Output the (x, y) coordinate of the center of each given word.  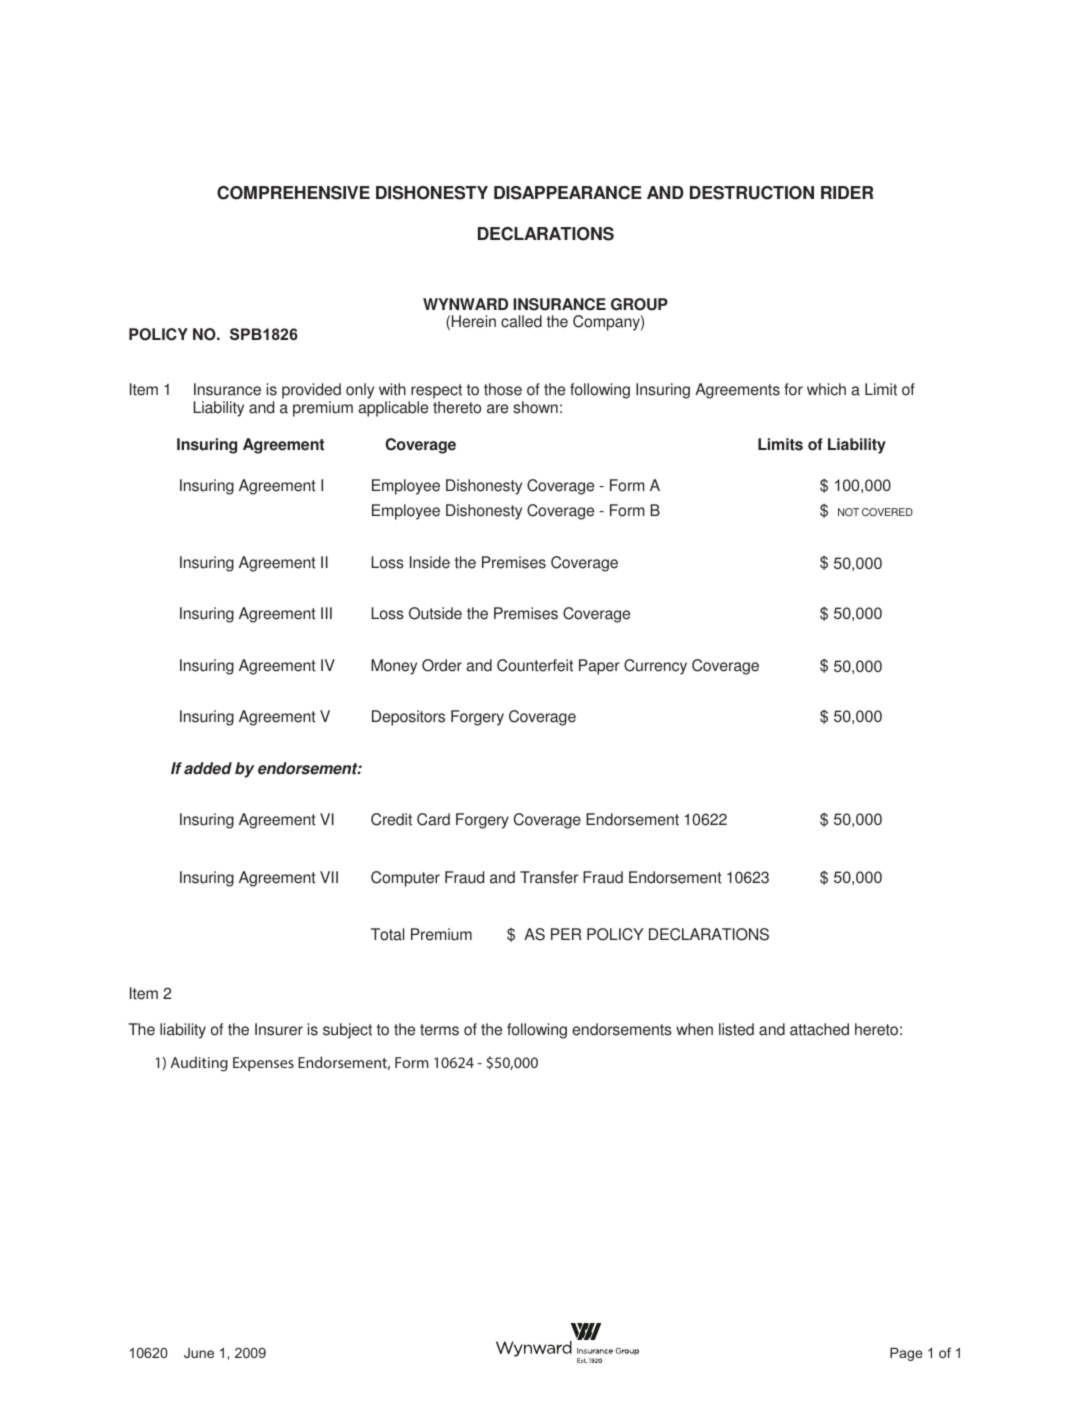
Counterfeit (535, 665)
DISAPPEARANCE (568, 193)
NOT (848, 512)
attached (819, 1029)
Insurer (279, 1029)
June (199, 1353)
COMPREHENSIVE (293, 193)
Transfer (549, 877)
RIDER (847, 192)
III (326, 613)
